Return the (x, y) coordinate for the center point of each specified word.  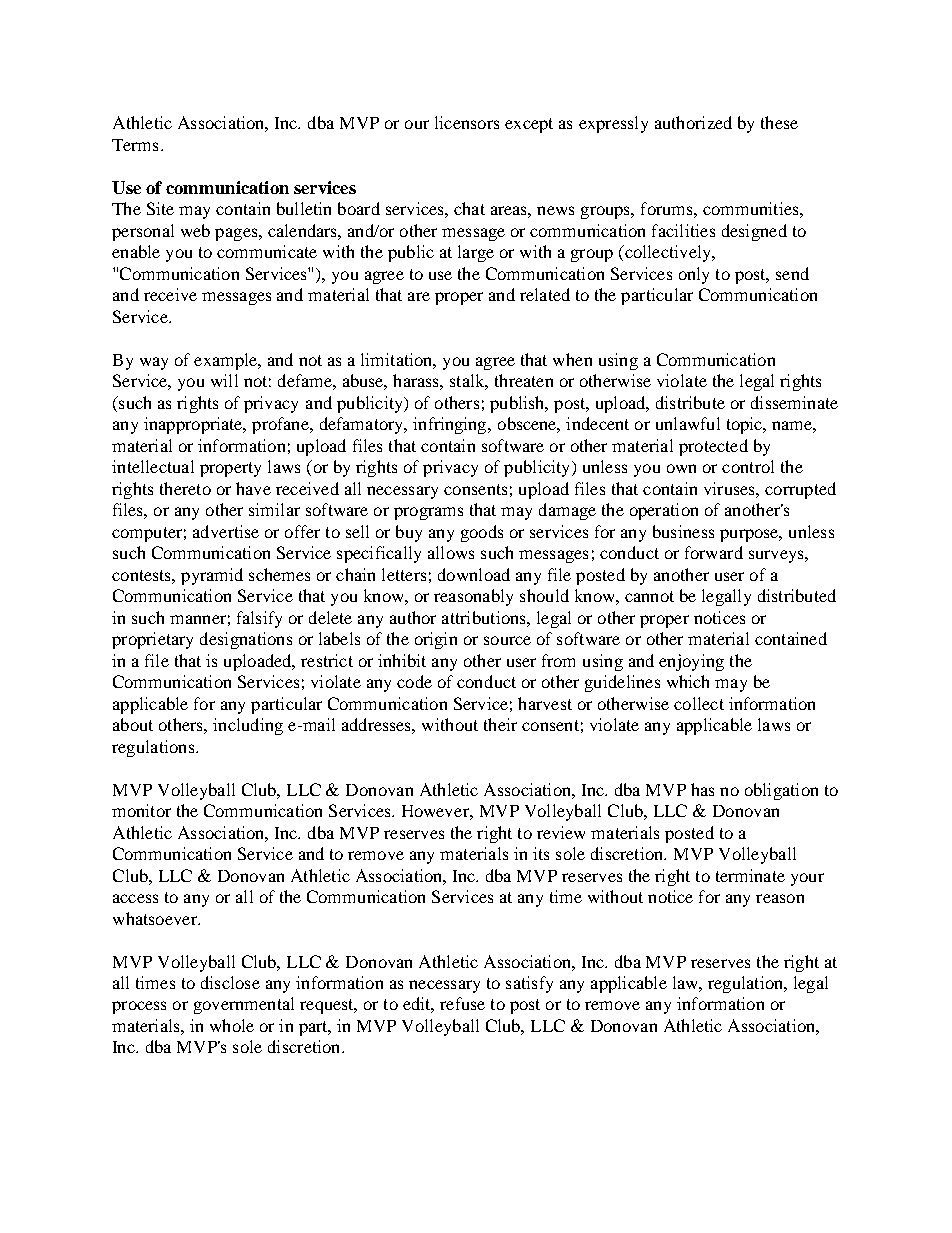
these (779, 122)
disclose (230, 982)
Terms (135, 145)
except (529, 125)
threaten (524, 380)
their (500, 724)
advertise (226, 531)
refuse (462, 1003)
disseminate (794, 402)
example (227, 361)
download (474, 574)
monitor (141, 810)
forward (714, 552)
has (702, 789)
